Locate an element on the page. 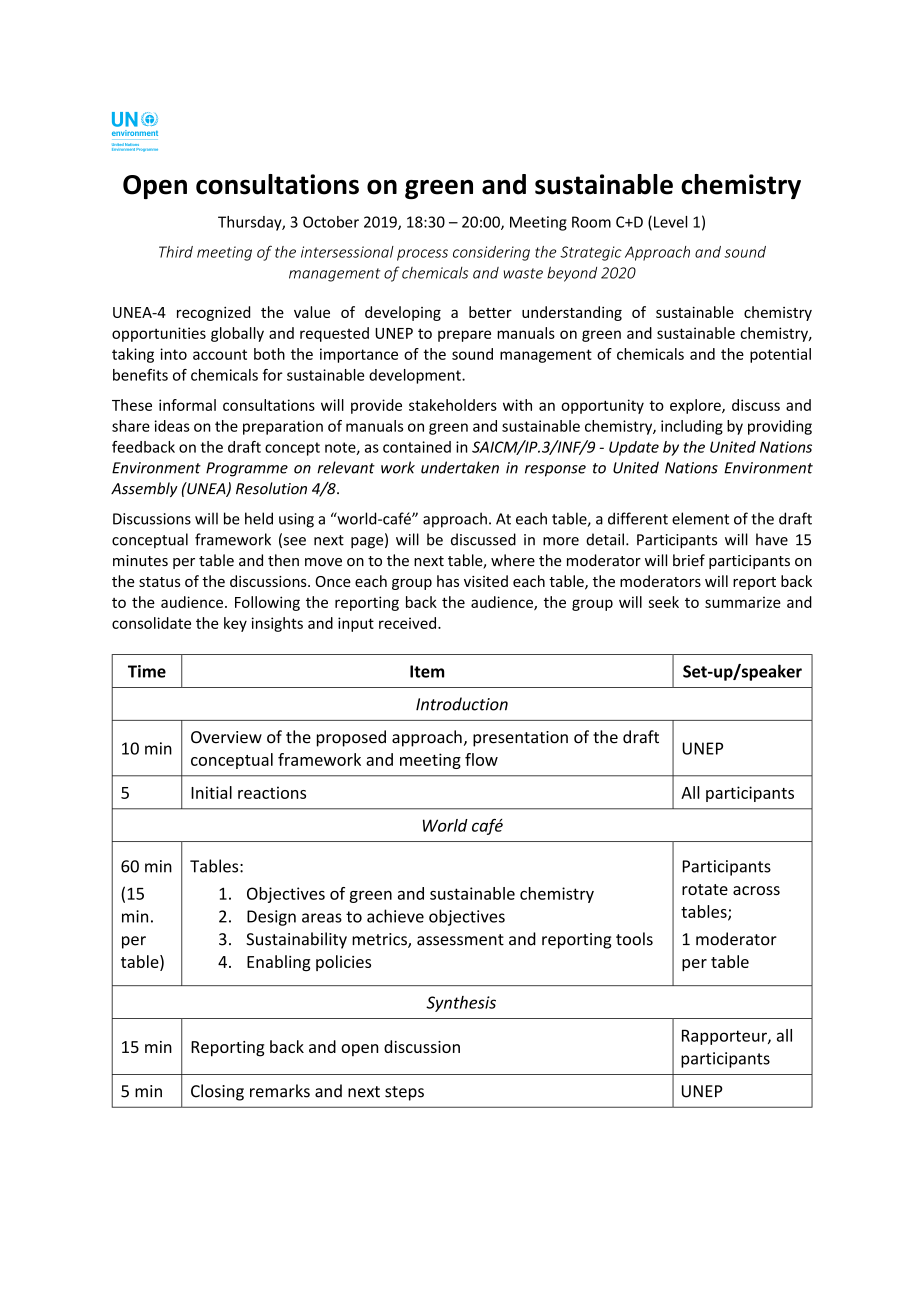 Image resolution: width=924 pixels, height=1308 pixels. Closing is located at coordinates (217, 1092).
